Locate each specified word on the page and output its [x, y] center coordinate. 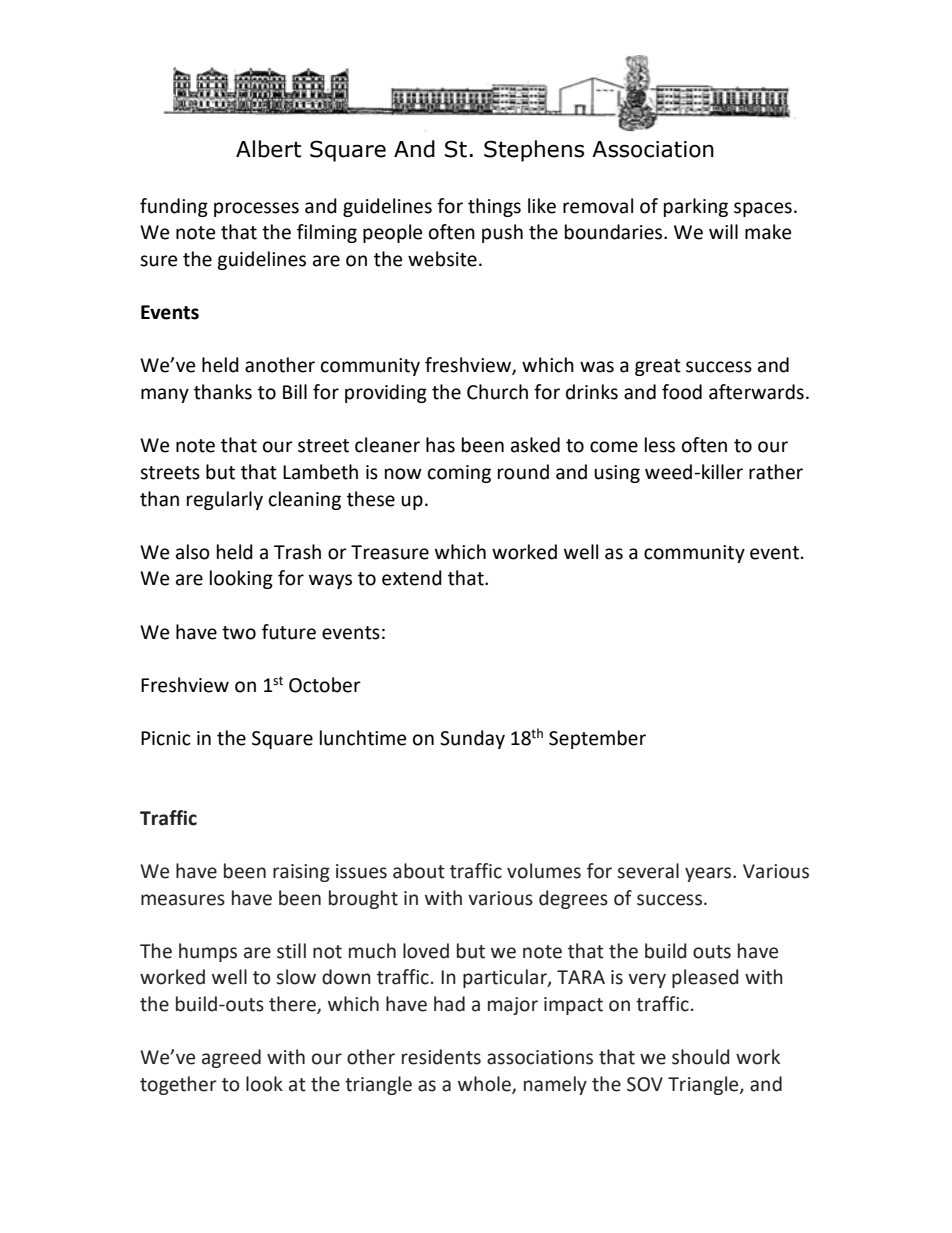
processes [256, 209]
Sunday [472, 739]
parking [696, 207]
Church [497, 392]
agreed [231, 1058]
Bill [295, 391]
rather [776, 472]
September [597, 739]
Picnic [166, 738]
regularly [225, 500]
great [658, 367]
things [494, 207]
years [709, 874]
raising [301, 873]
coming [459, 474]
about [419, 871]
